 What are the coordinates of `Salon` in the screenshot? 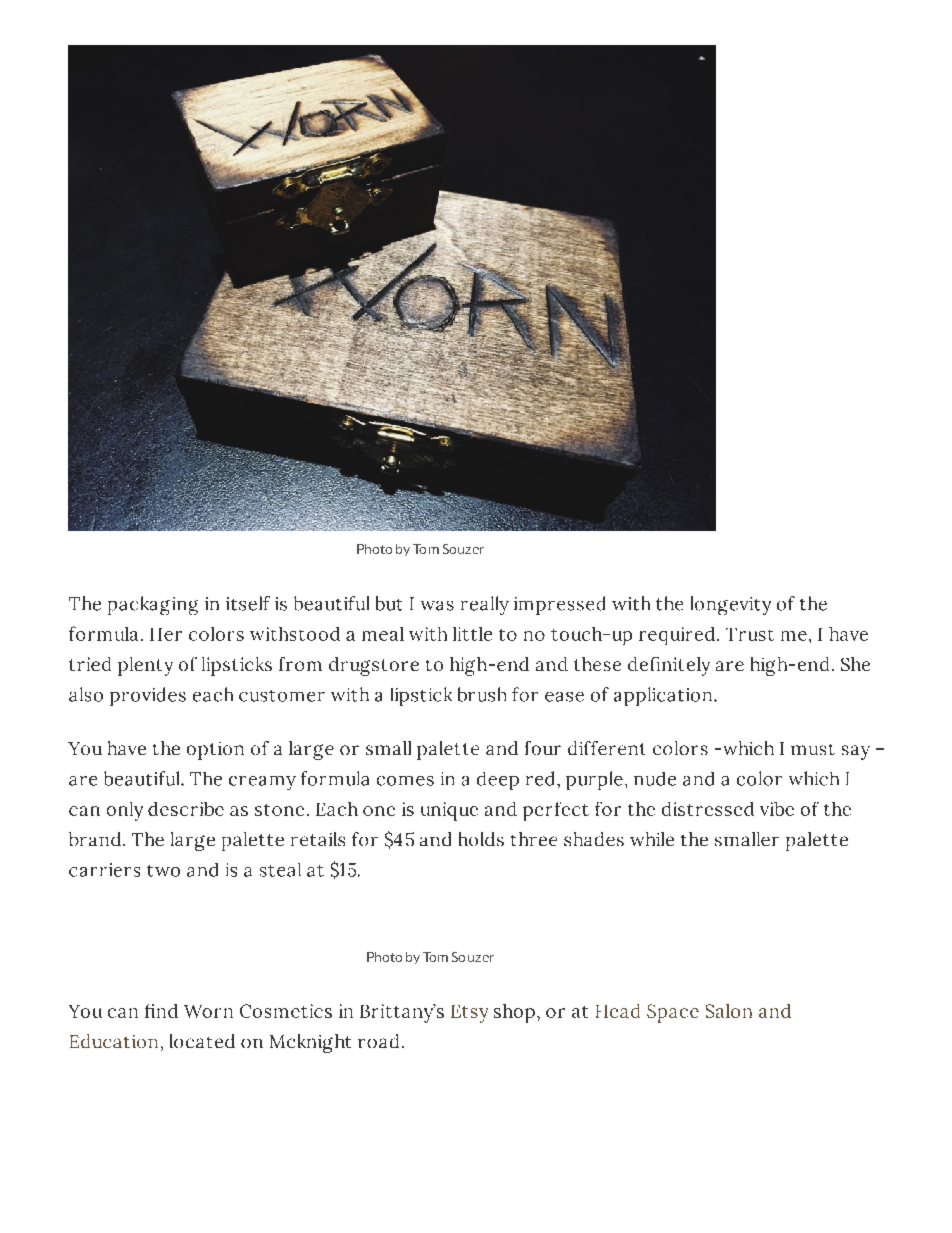 It's located at (729, 1011).
